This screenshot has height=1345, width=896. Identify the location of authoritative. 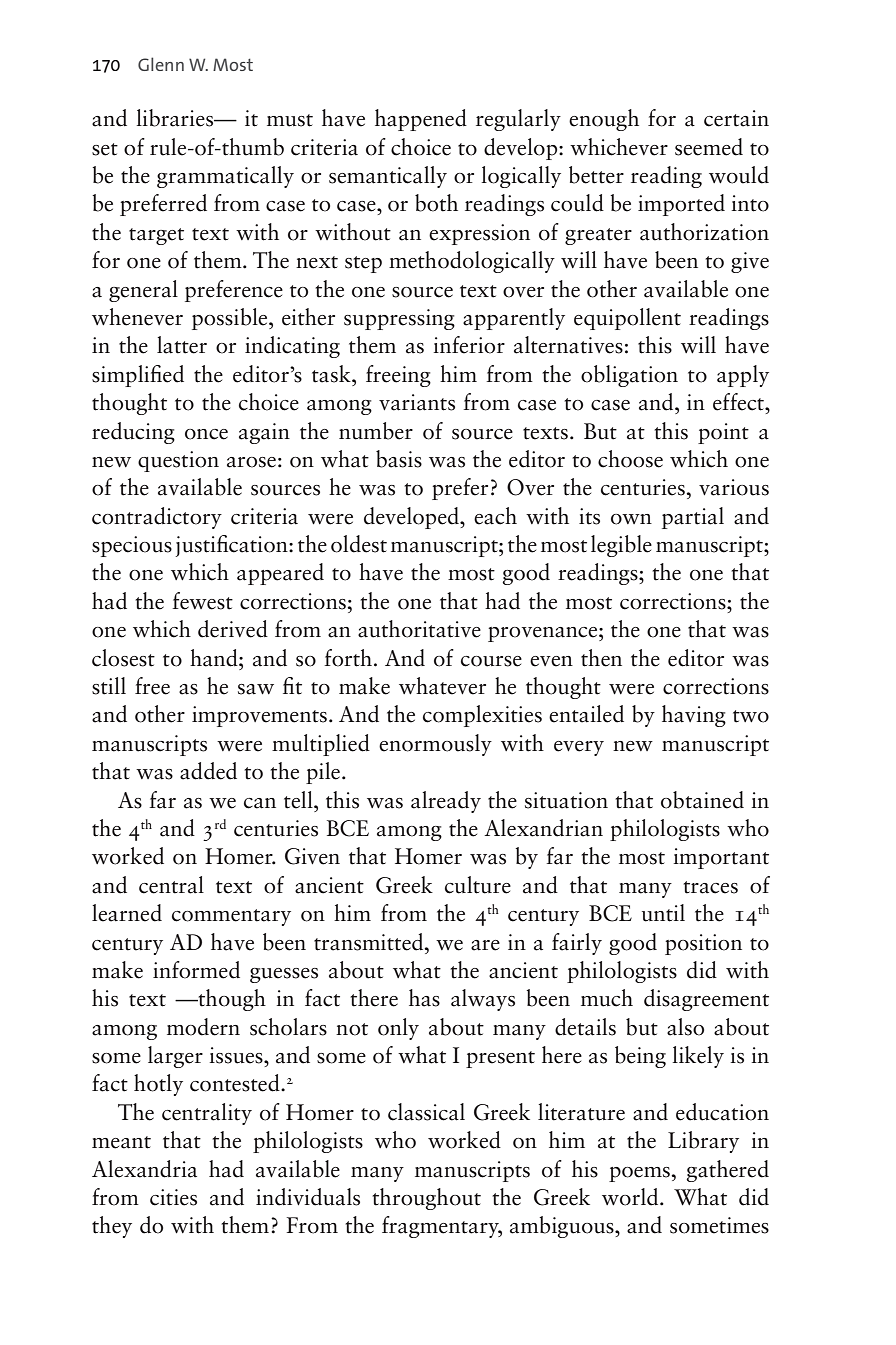
(419, 629).
